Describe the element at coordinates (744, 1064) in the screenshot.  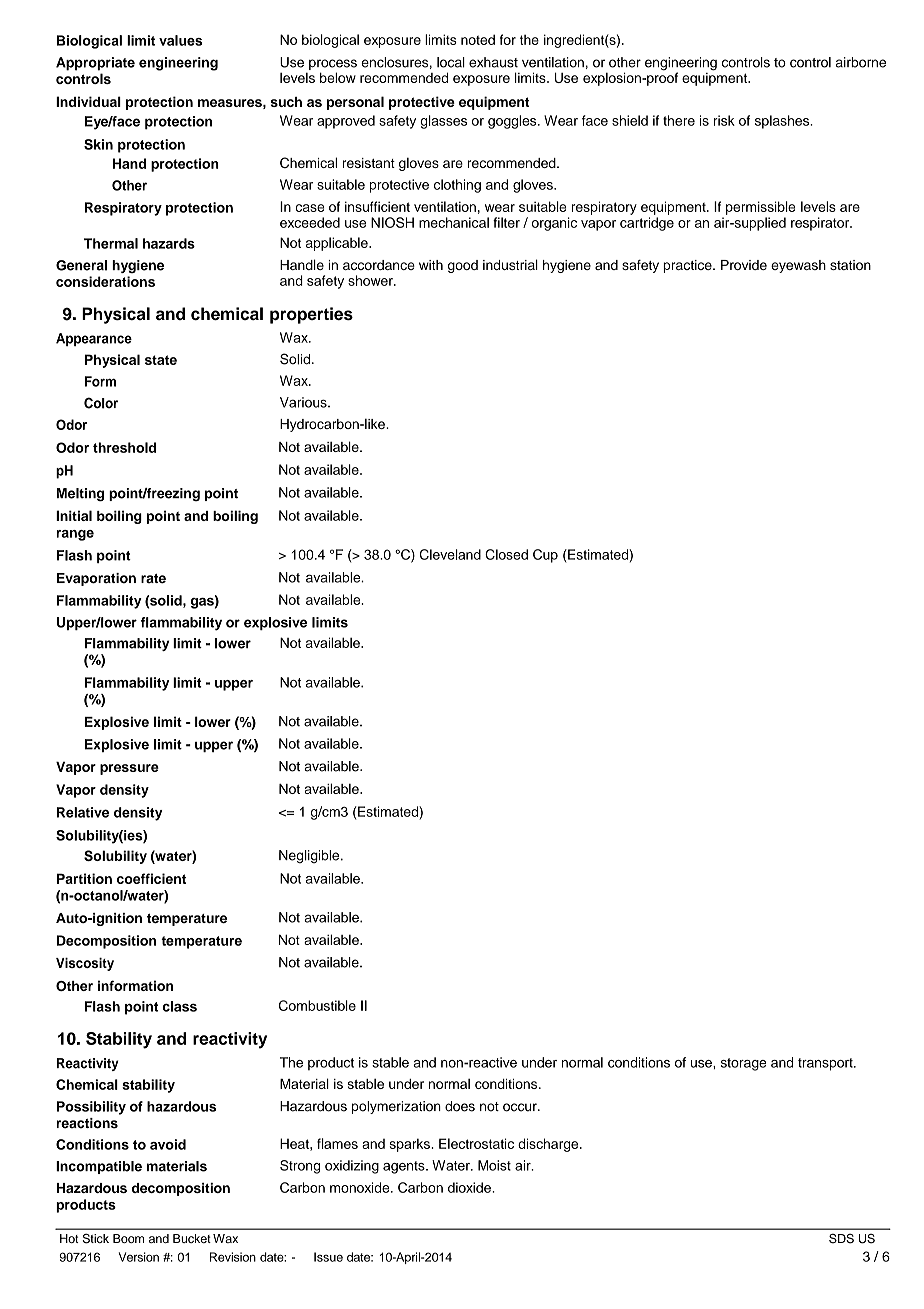
I see `storage` at that location.
